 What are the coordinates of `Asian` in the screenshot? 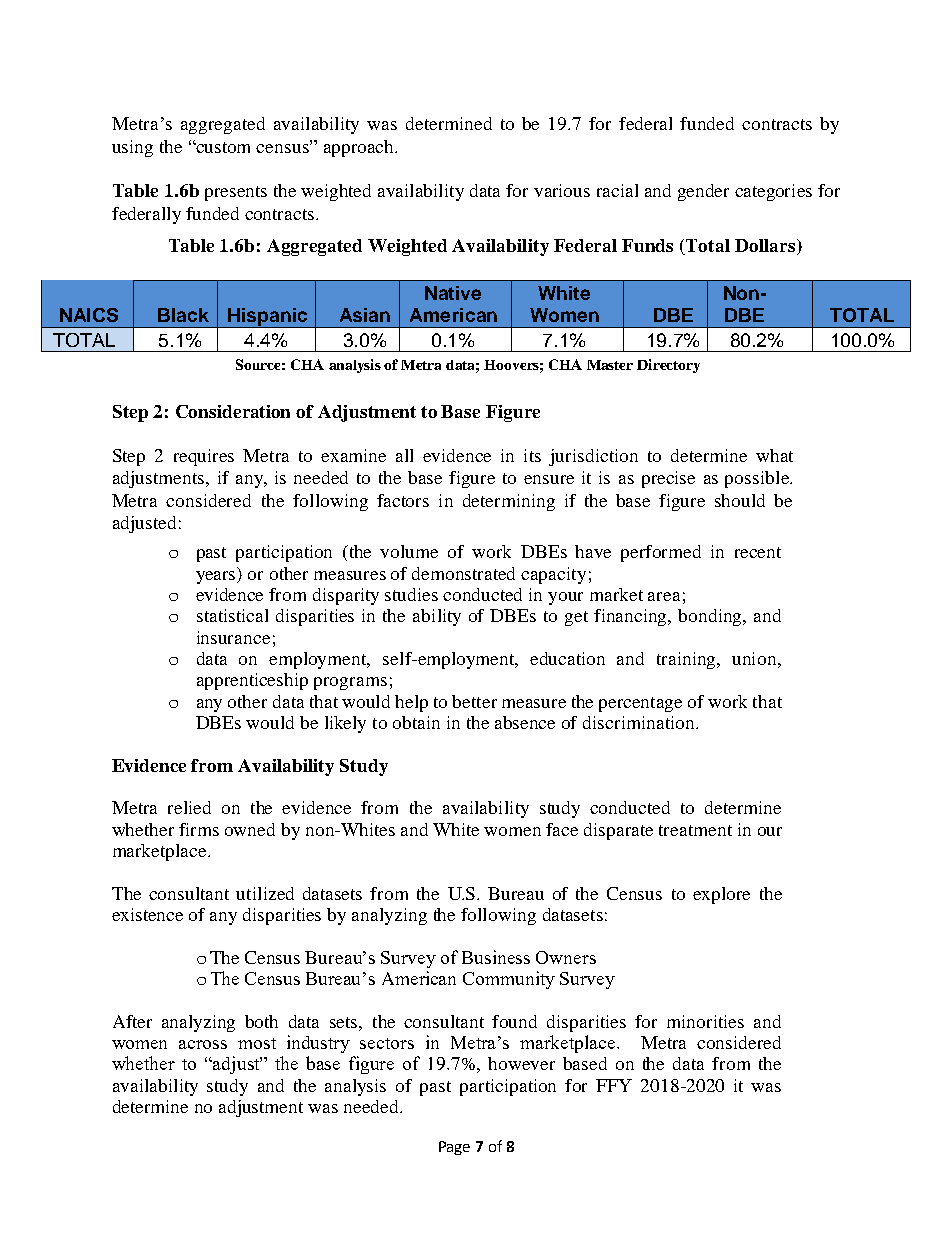 It's located at (365, 315).
